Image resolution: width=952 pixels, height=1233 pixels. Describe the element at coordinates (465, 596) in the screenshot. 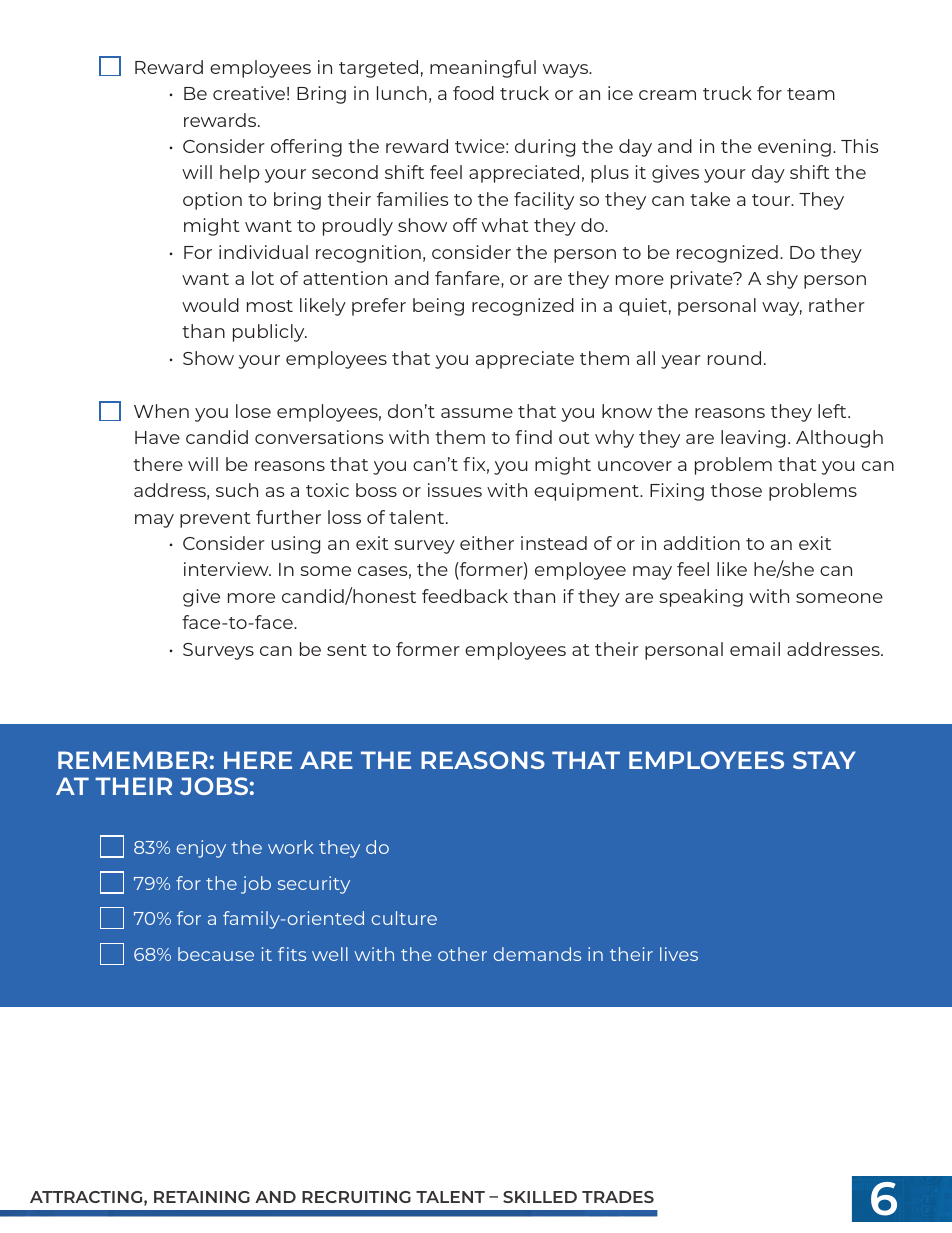

I see `feedback` at that location.
